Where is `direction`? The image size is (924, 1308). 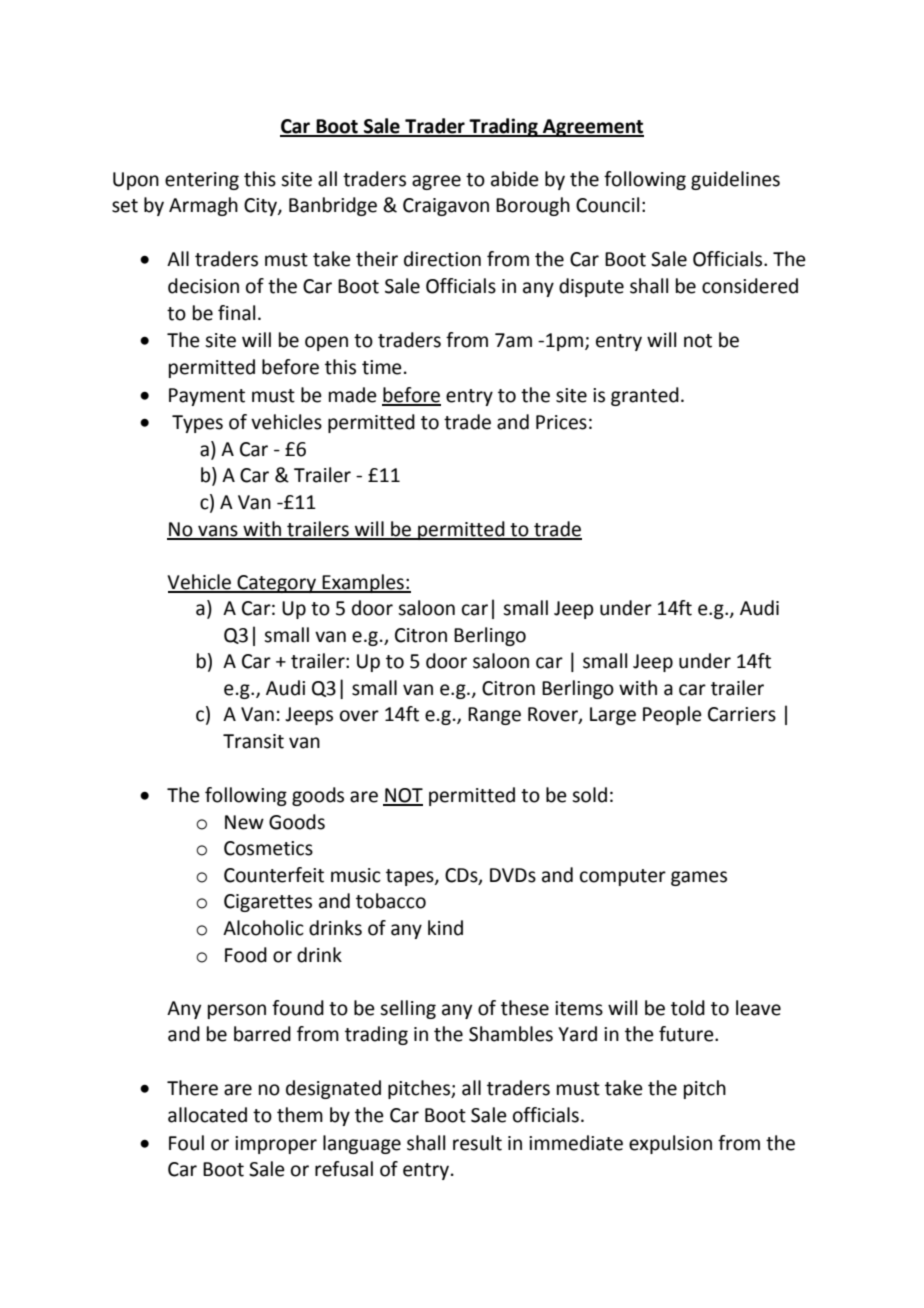 direction is located at coordinates (442, 259).
